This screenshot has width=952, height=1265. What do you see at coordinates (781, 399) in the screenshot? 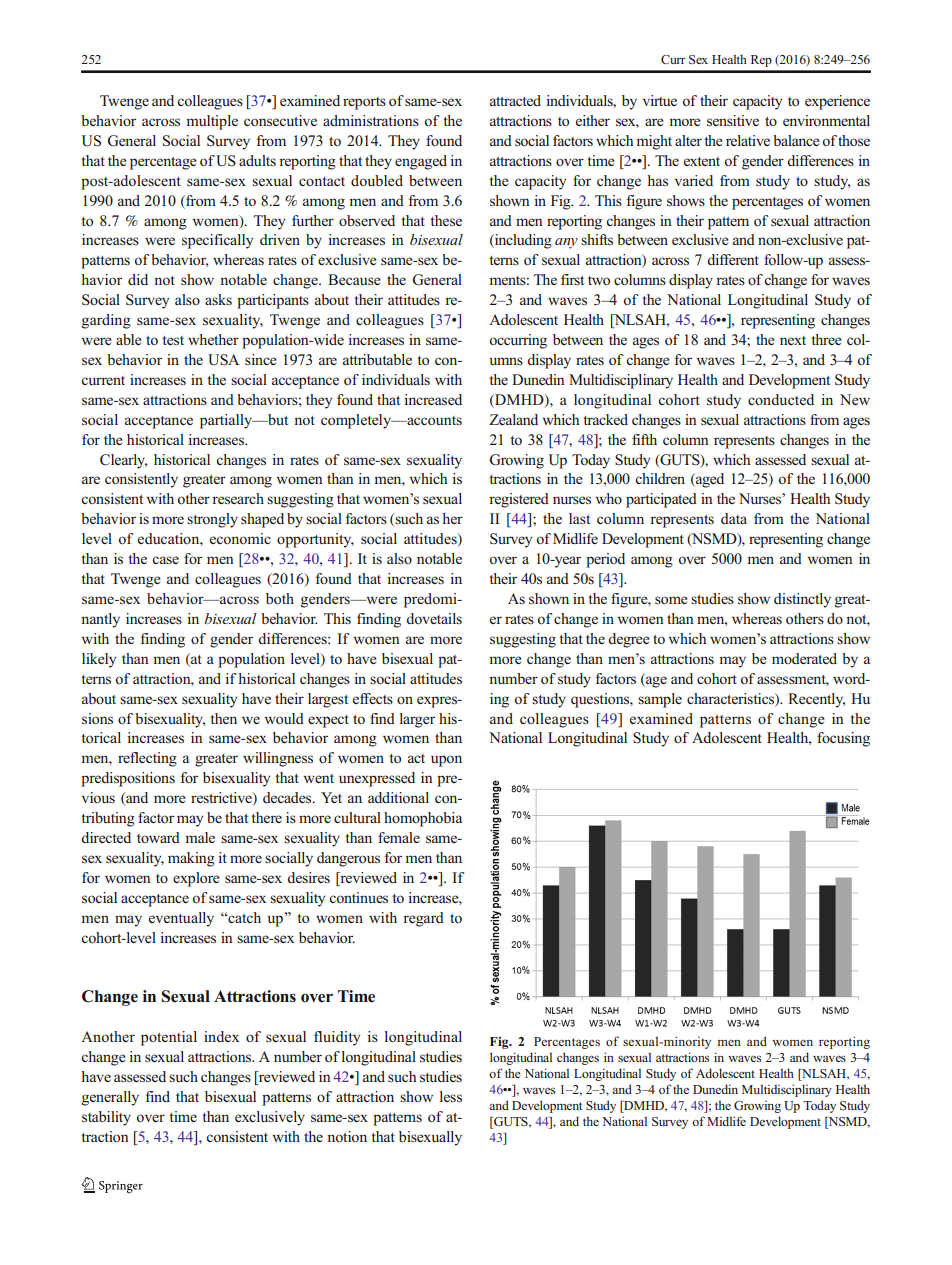
I see `conducted` at bounding box center [781, 399].
